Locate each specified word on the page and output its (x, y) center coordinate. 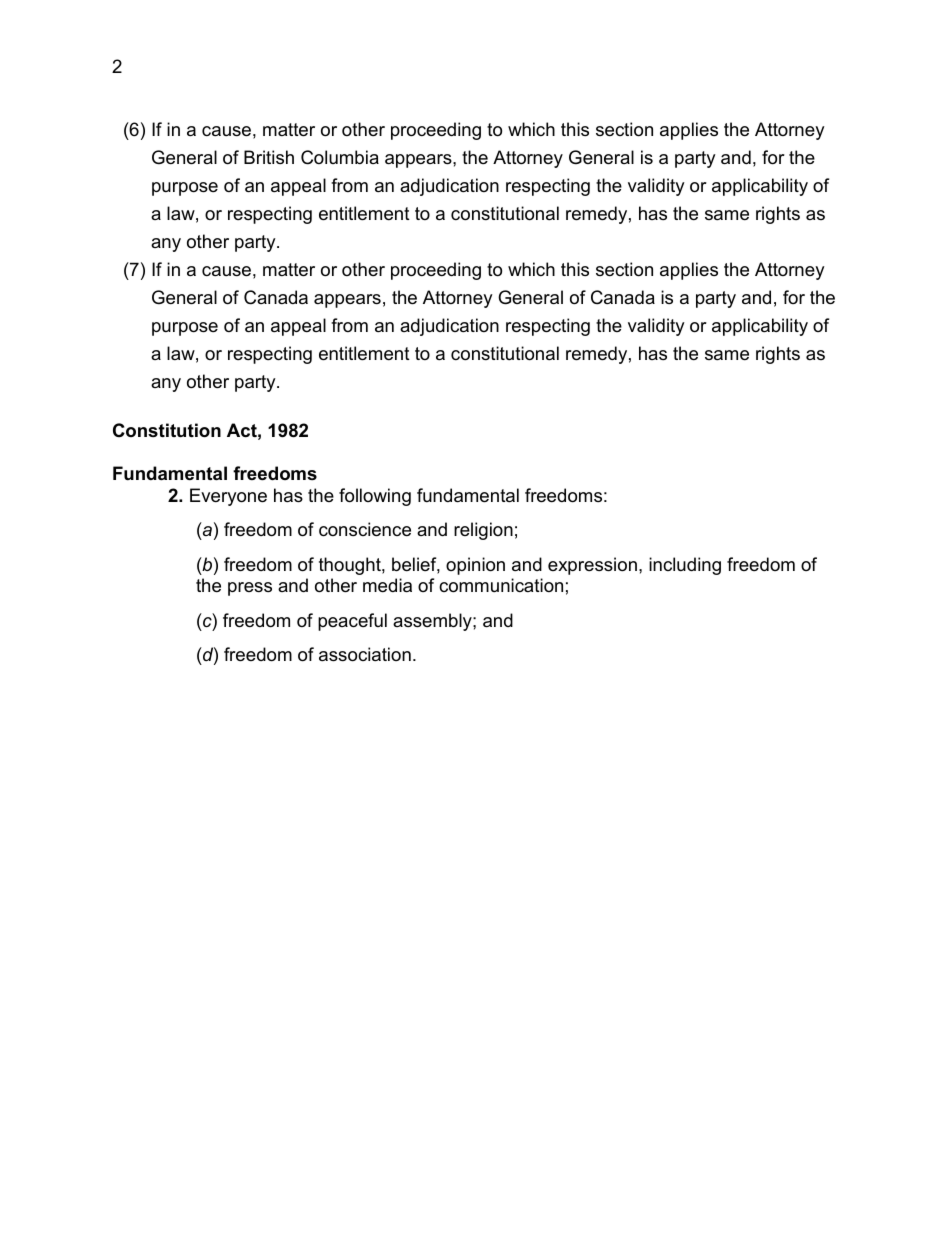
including (685, 566)
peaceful (352, 622)
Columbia (340, 157)
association (365, 654)
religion (483, 531)
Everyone (228, 497)
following (375, 497)
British (269, 157)
